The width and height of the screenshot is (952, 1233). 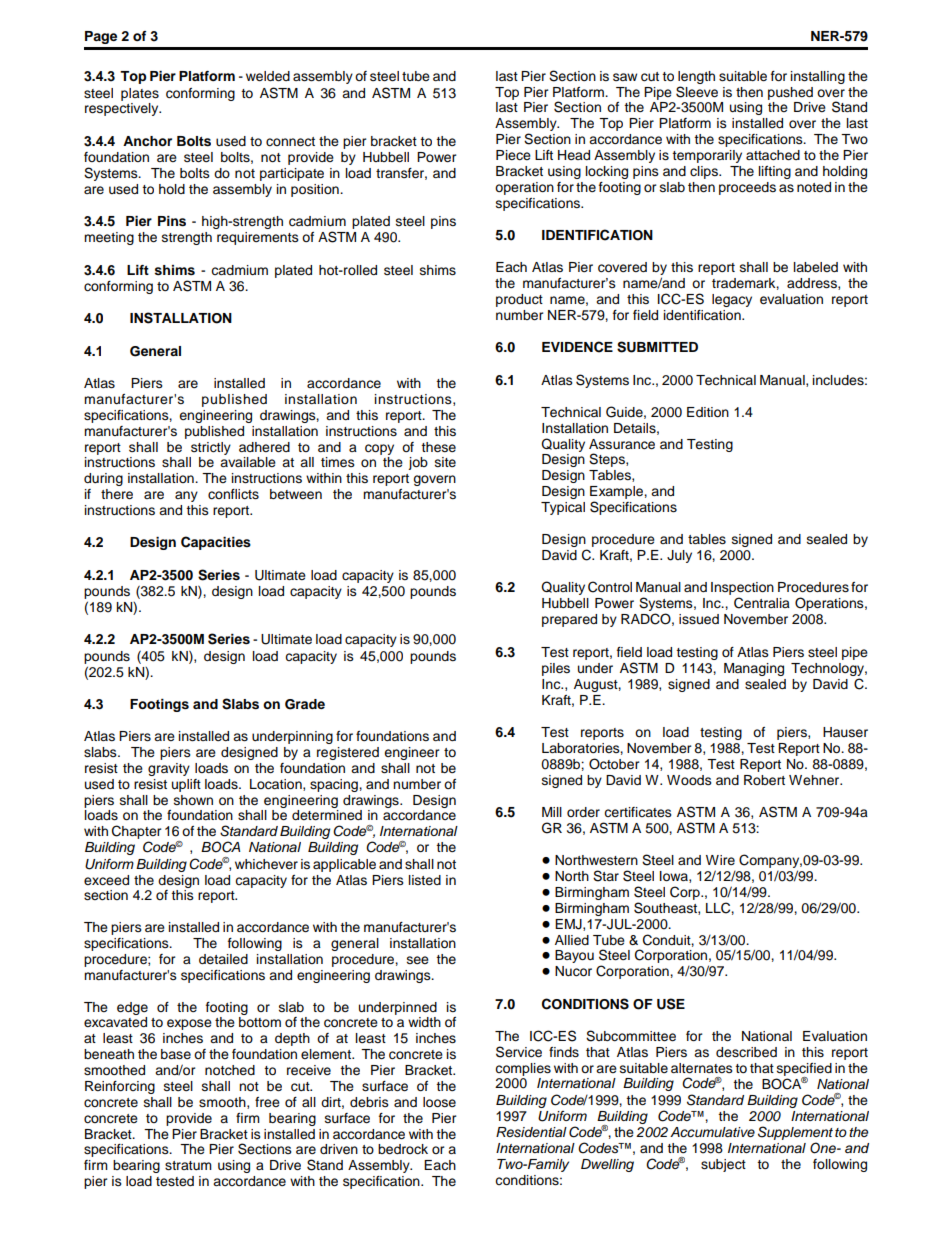 What do you see at coordinates (519, 300) in the screenshot?
I see `product` at bounding box center [519, 300].
